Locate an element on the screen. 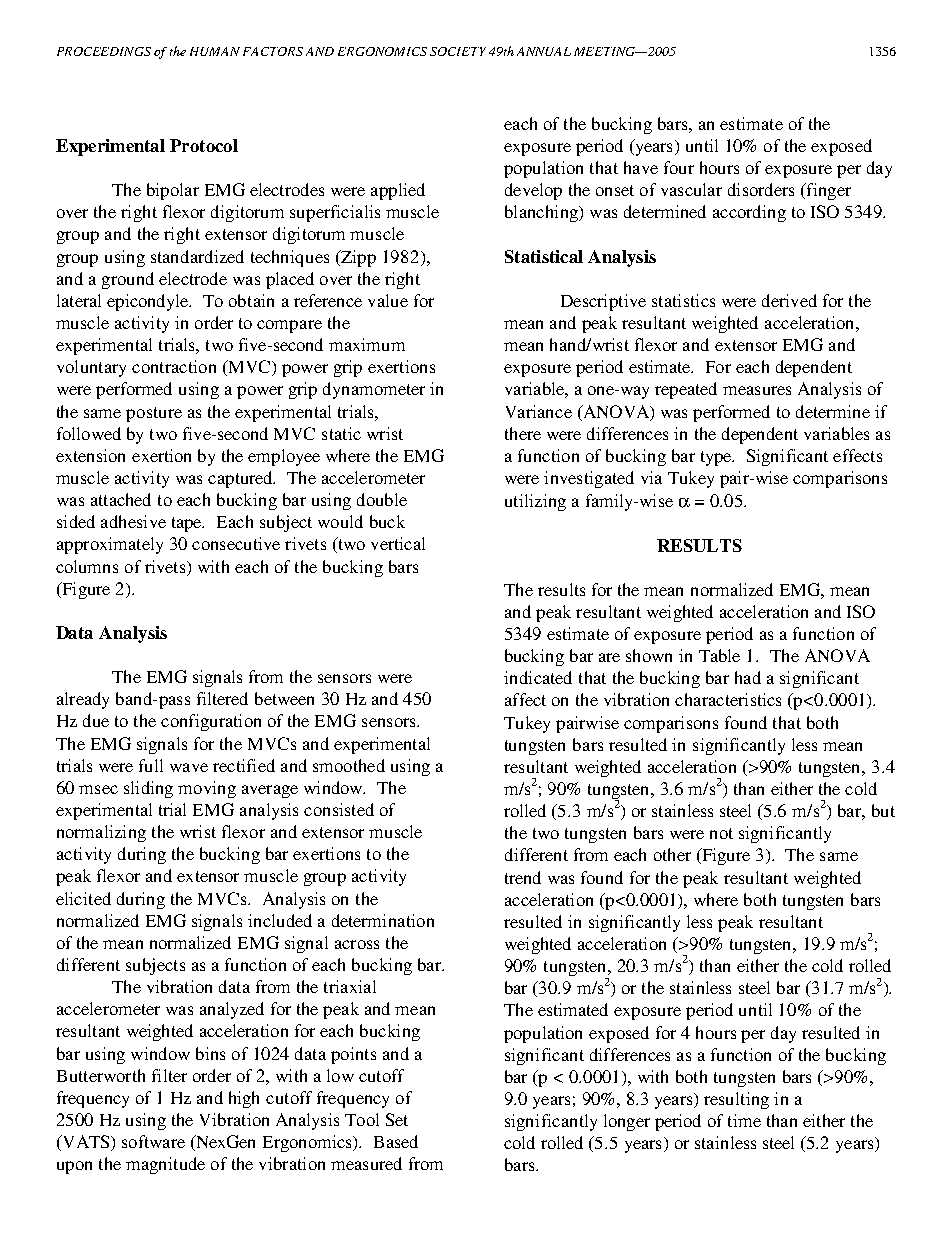 This screenshot has width=952, height=1233. software is located at coordinates (153, 1141).
